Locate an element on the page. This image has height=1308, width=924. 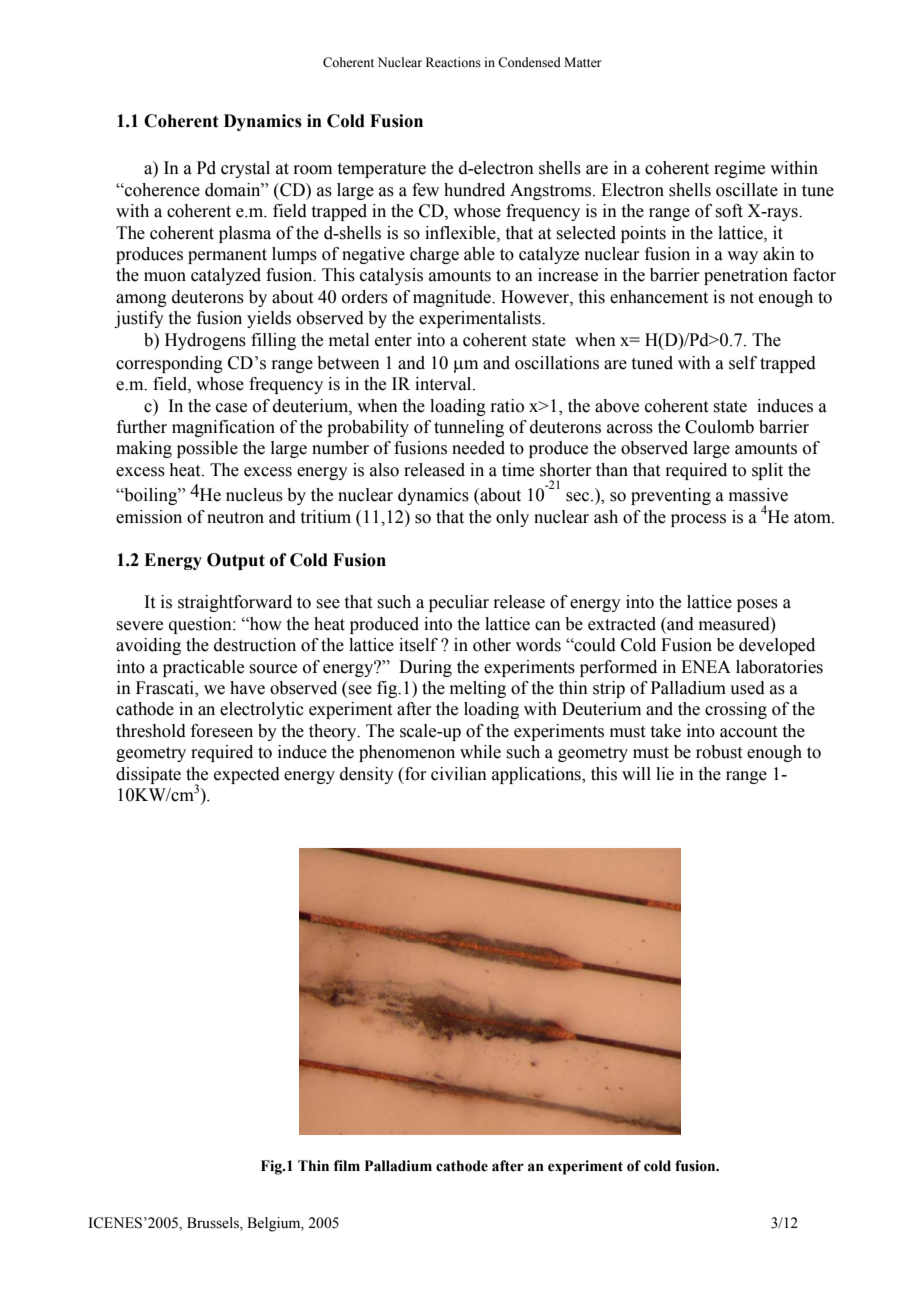
civilian is located at coordinates (459, 774).
